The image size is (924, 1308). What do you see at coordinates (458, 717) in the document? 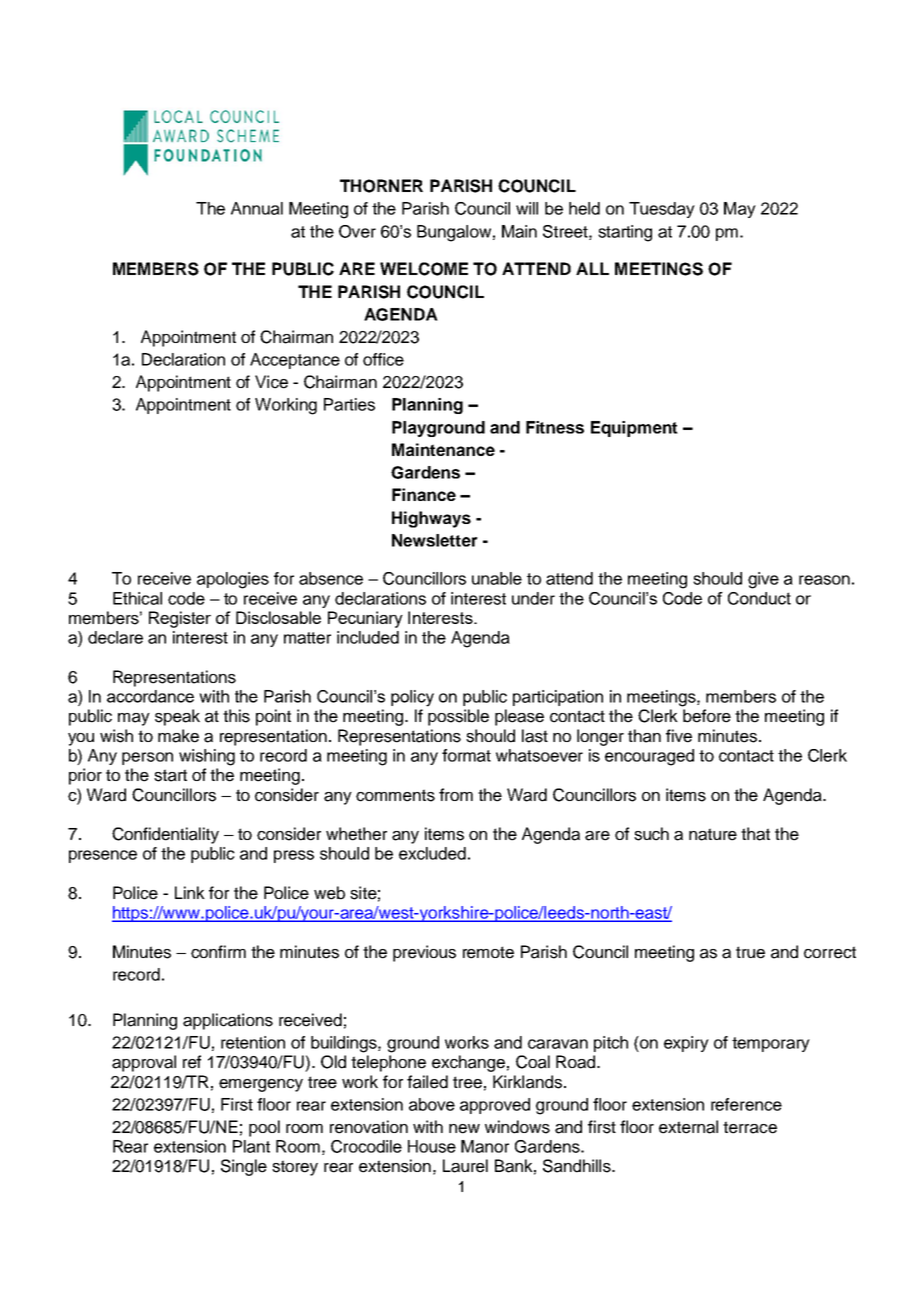
I see `possible` at bounding box center [458, 717].
